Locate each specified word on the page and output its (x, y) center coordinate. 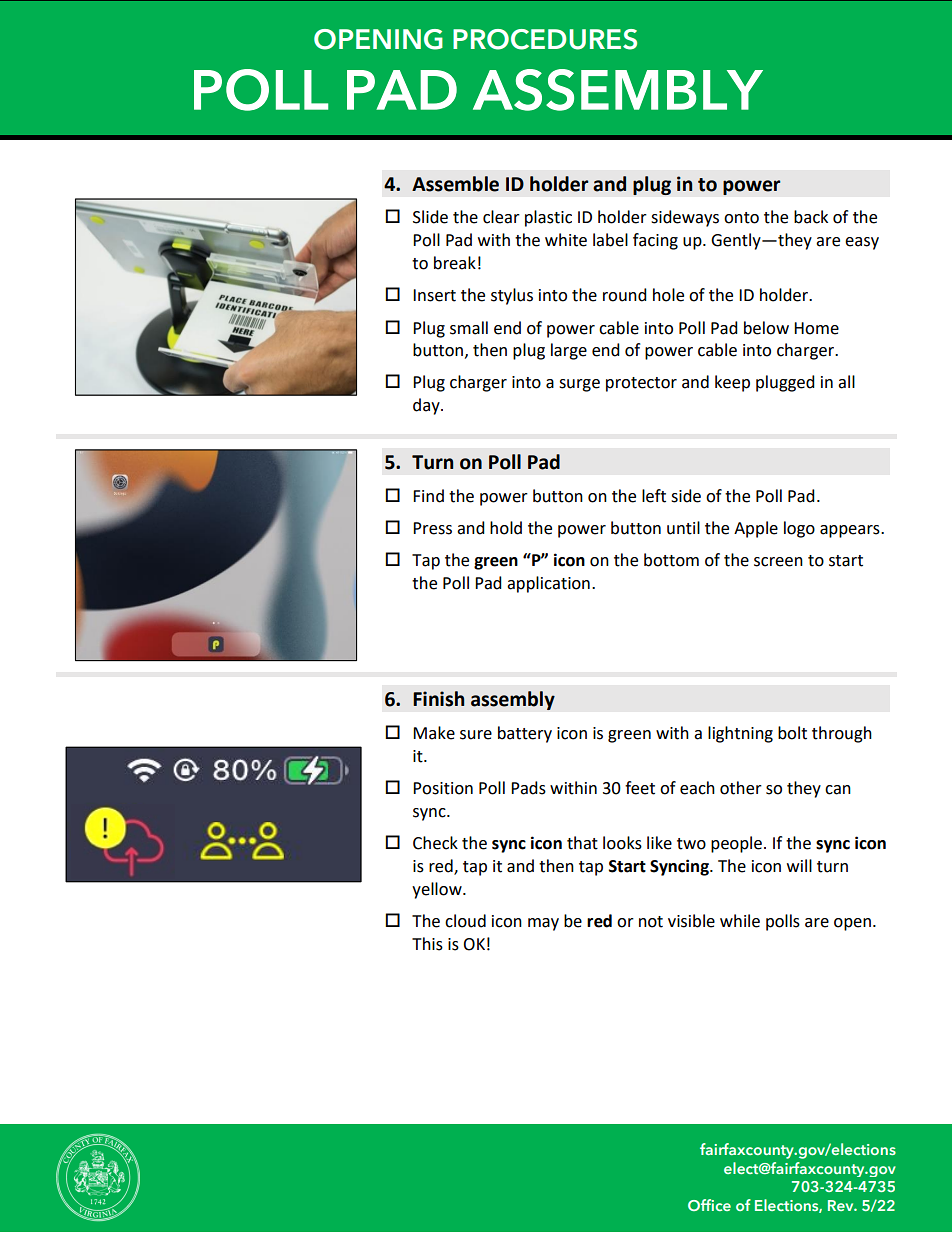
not (651, 922)
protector (641, 384)
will (799, 865)
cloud (465, 921)
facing (655, 241)
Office (709, 1205)
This (427, 944)
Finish (438, 699)
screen (778, 562)
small (469, 328)
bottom (671, 560)
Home (816, 328)
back (811, 217)
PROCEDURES (545, 39)
